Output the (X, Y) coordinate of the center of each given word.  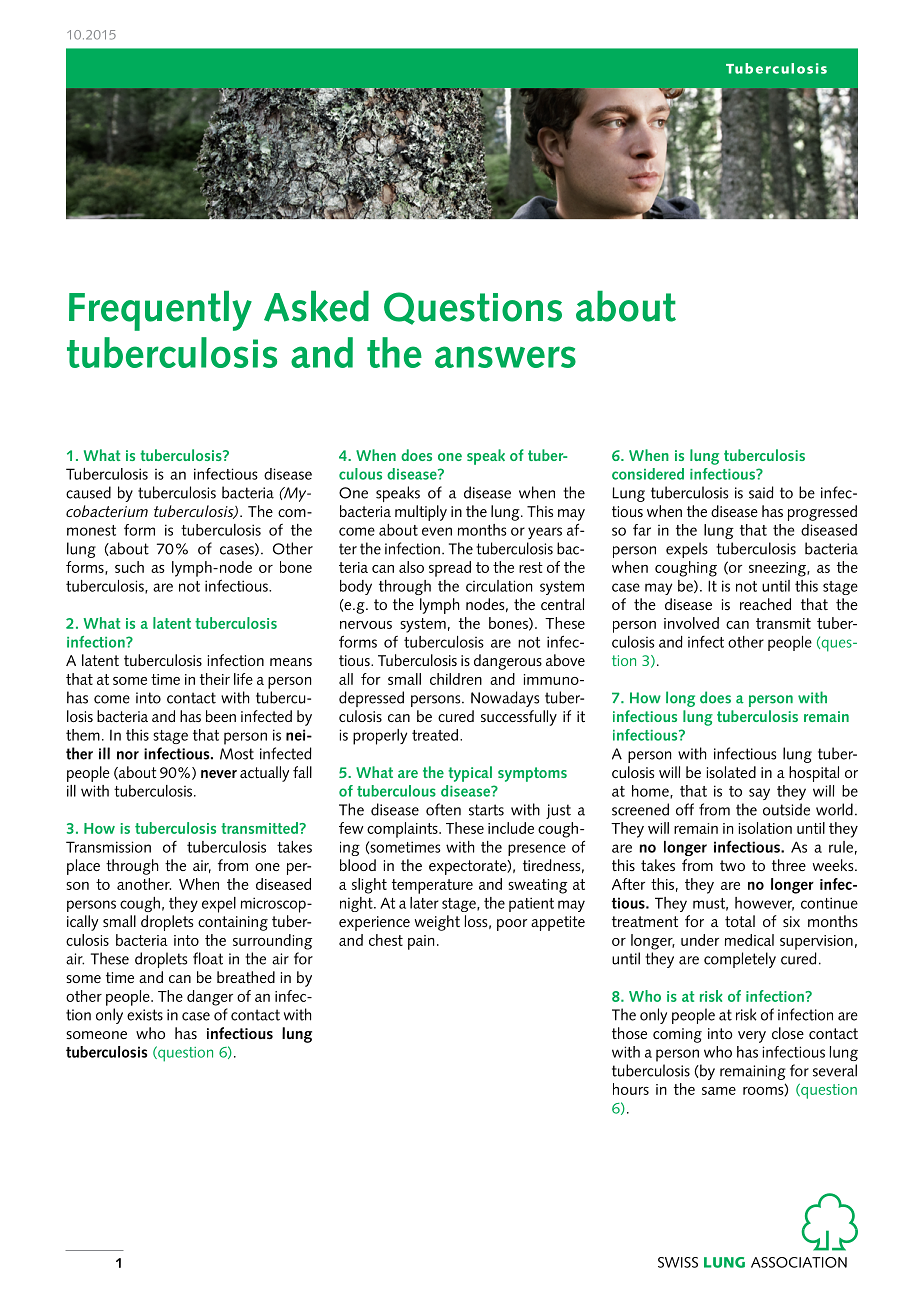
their (215, 679)
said (761, 492)
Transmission (108, 847)
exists (145, 1015)
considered (648, 474)
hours (631, 1089)
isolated (731, 772)
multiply (421, 513)
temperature (432, 886)
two (732, 865)
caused (88, 492)
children (456, 679)
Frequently (160, 310)
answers (505, 357)
